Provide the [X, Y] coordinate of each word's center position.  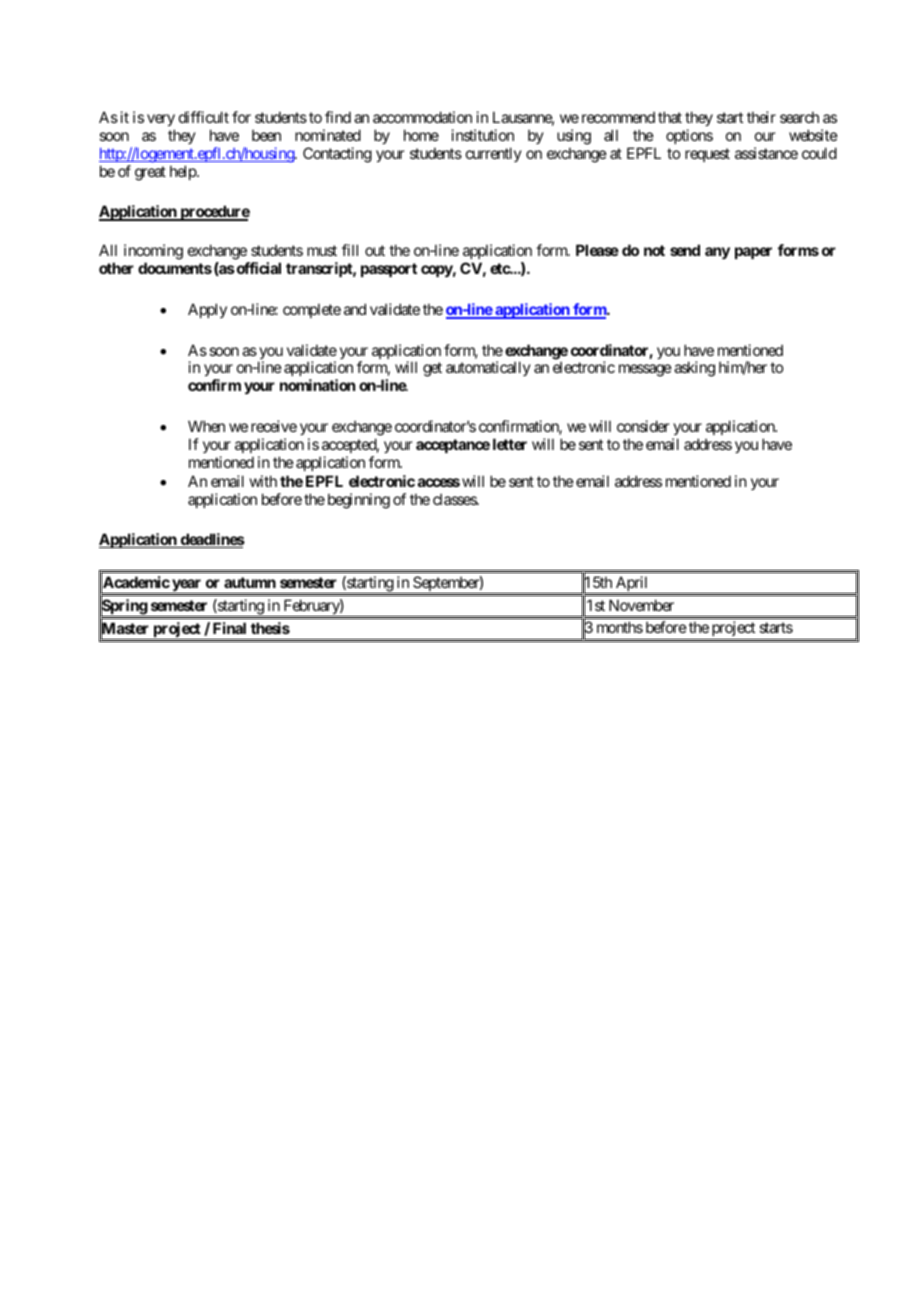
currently [494, 154]
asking [694, 369]
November [641, 605]
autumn [250, 582]
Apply [207, 310]
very [161, 122]
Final [229, 628]
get [432, 370]
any [717, 253]
